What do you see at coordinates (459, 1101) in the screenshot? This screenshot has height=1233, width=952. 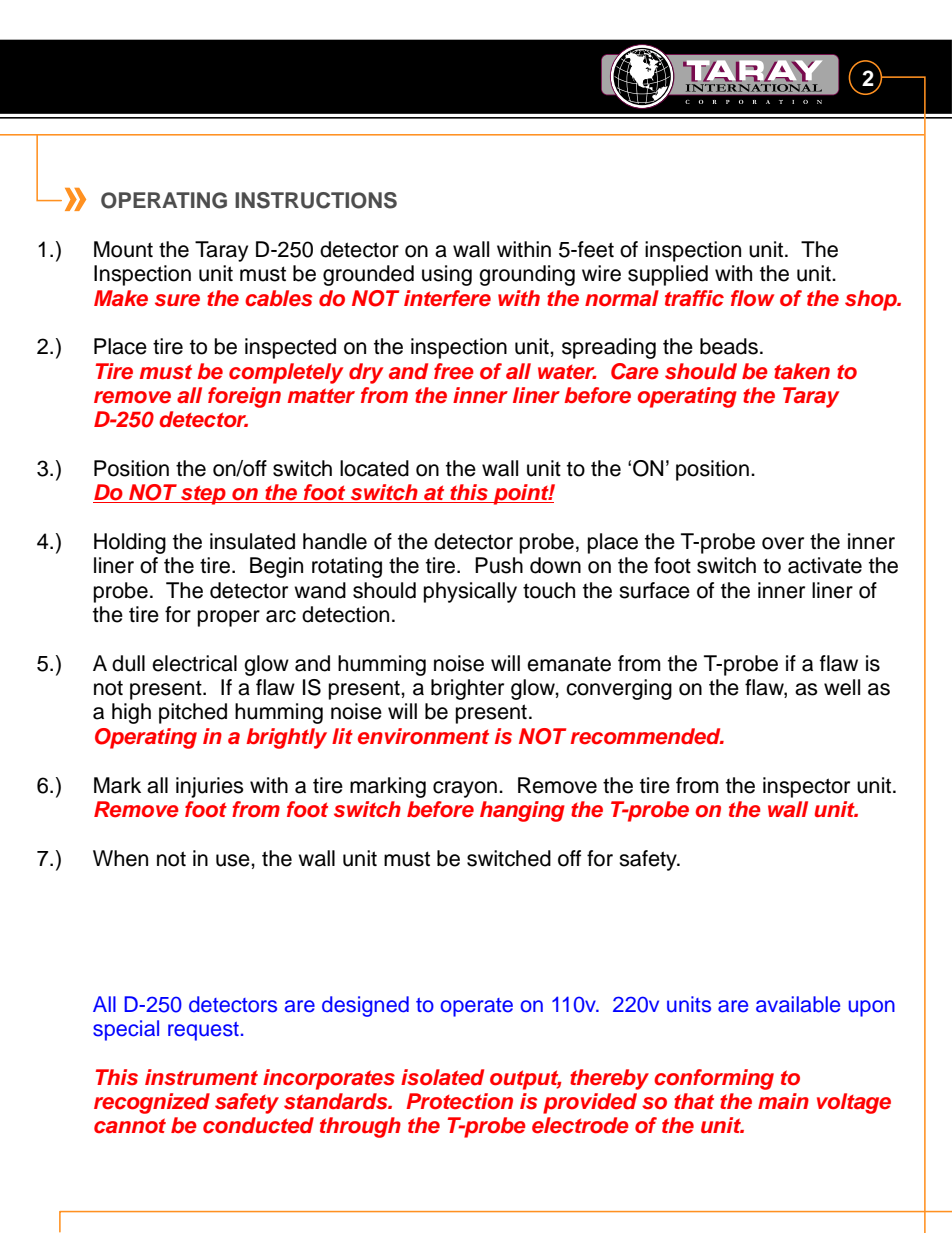 I see `Protection` at bounding box center [459, 1101].
